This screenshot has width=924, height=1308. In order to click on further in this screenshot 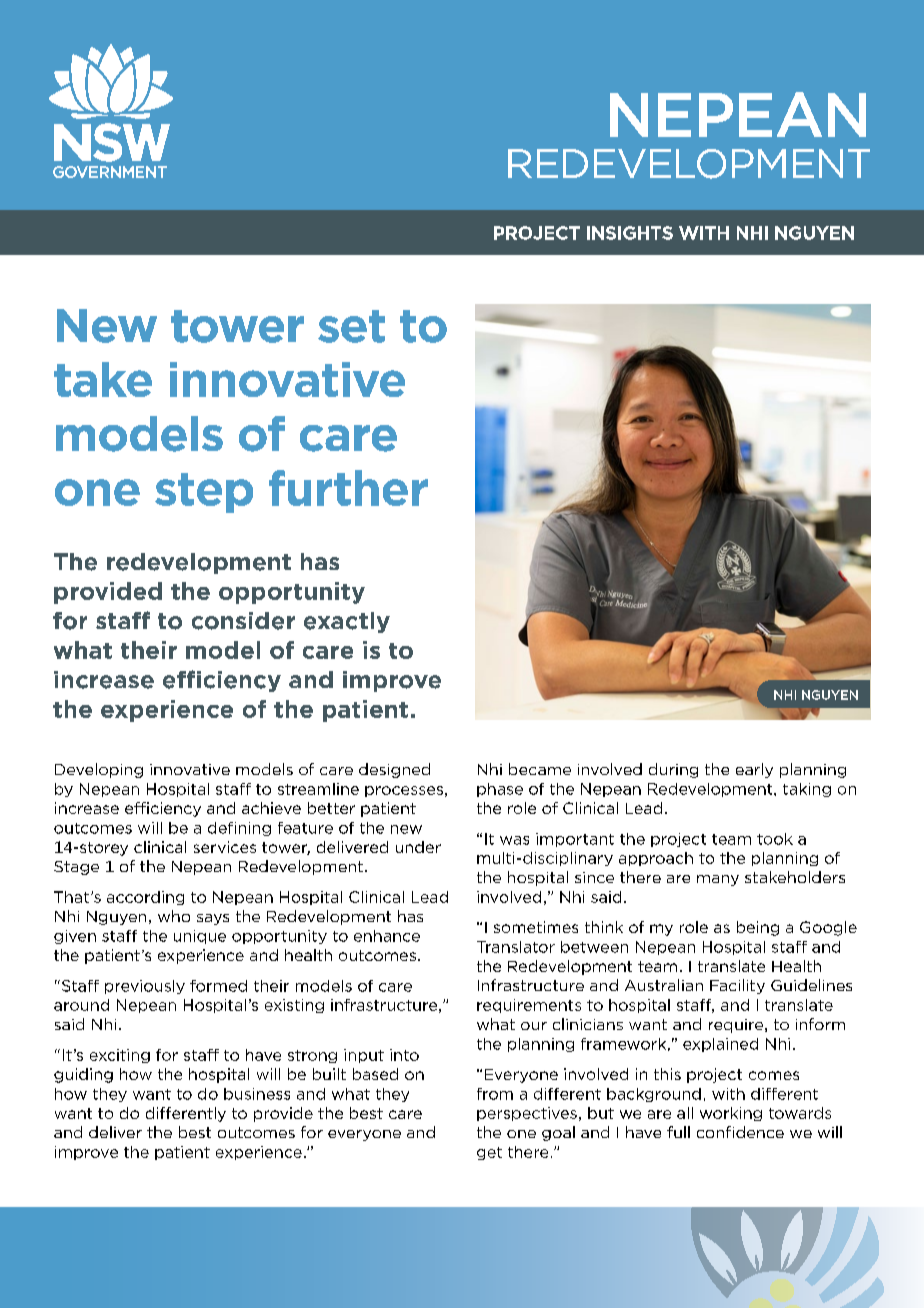, I will do `click(348, 488)`.
